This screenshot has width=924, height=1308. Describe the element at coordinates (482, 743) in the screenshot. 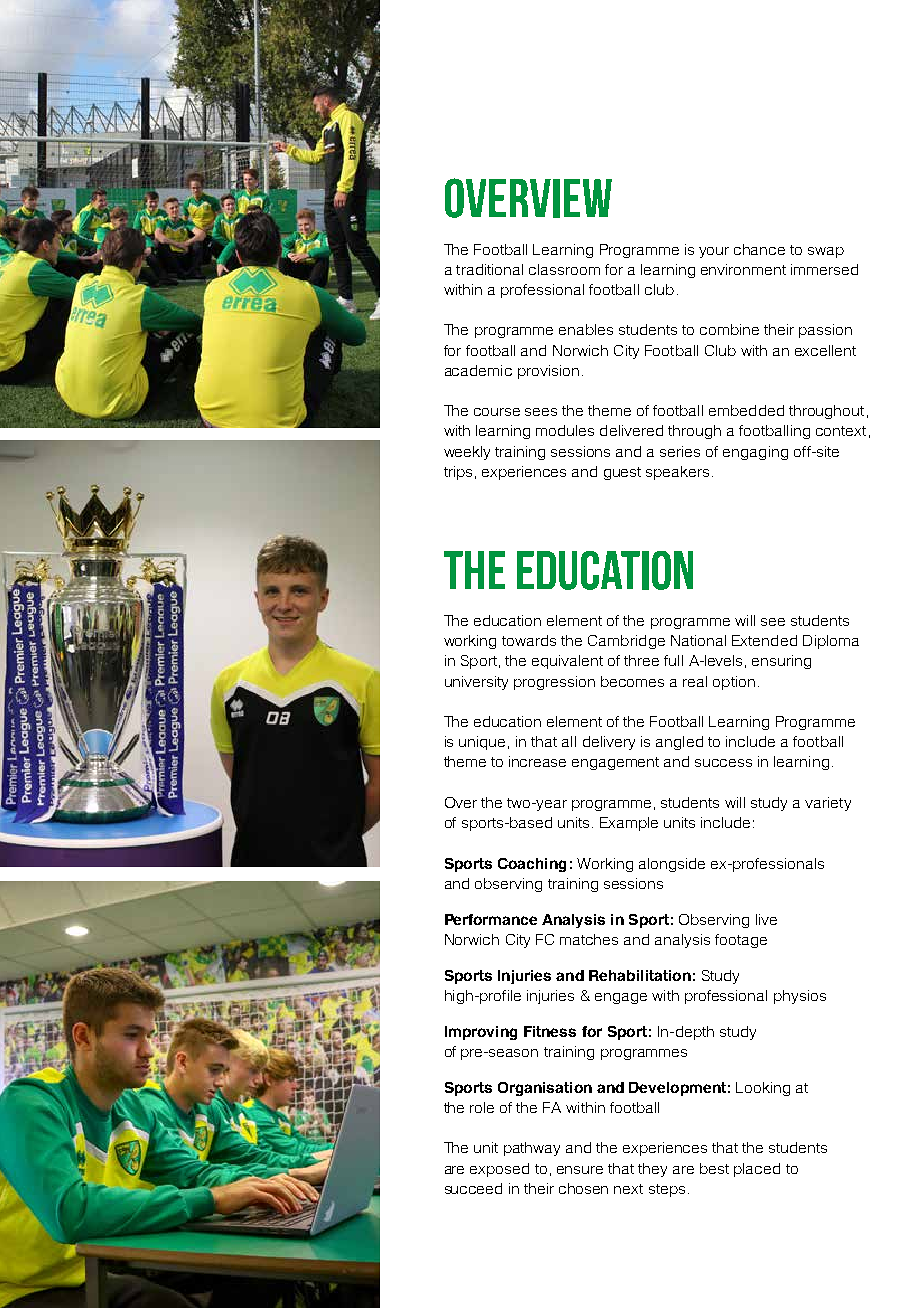

I see `unique` at that location.
